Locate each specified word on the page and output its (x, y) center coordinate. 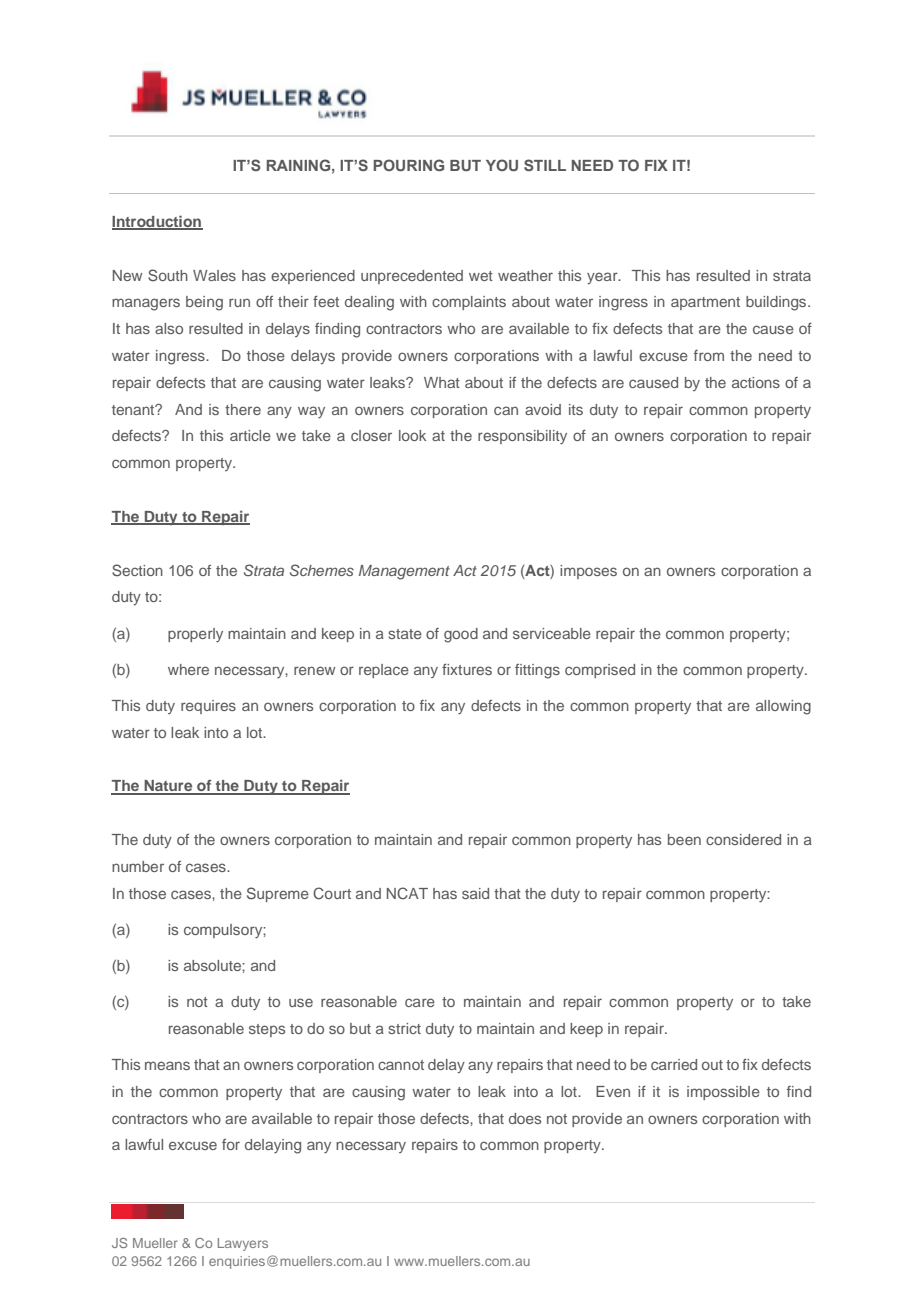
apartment (705, 303)
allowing (783, 707)
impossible (723, 1093)
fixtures (467, 669)
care (420, 1002)
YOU (502, 165)
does (525, 1118)
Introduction (157, 222)
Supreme (278, 894)
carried (674, 1064)
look (412, 435)
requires (208, 707)
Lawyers (243, 1244)
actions (756, 382)
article (250, 435)
